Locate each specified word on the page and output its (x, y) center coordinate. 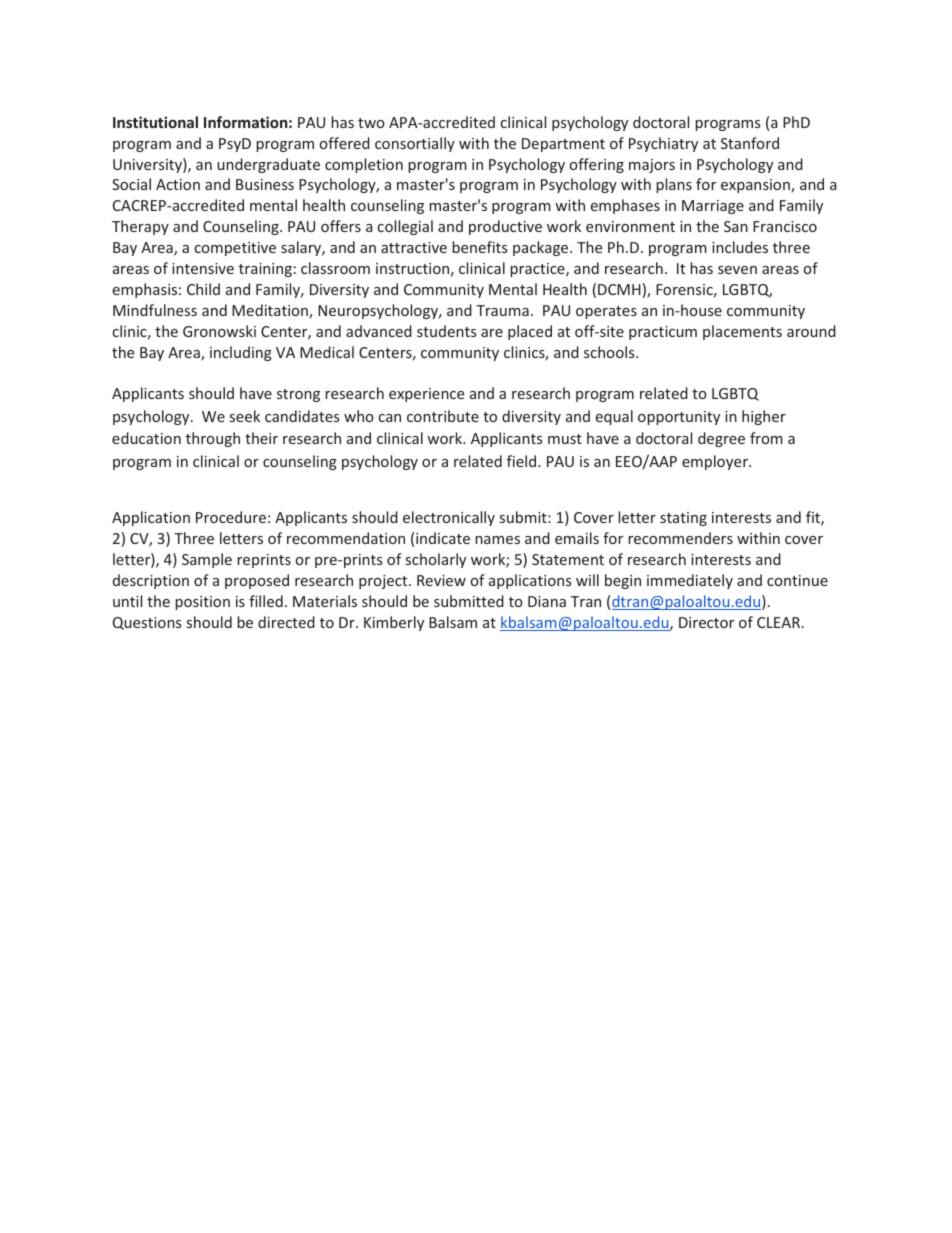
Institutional (155, 122)
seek (245, 416)
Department (563, 145)
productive (505, 227)
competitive (235, 249)
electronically (449, 518)
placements (742, 332)
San (736, 226)
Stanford (750, 143)
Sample (207, 560)
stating (683, 519)
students (446, 331)
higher (764, 417)
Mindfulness (155, 310)
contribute (443, 416)
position (202, 603)
